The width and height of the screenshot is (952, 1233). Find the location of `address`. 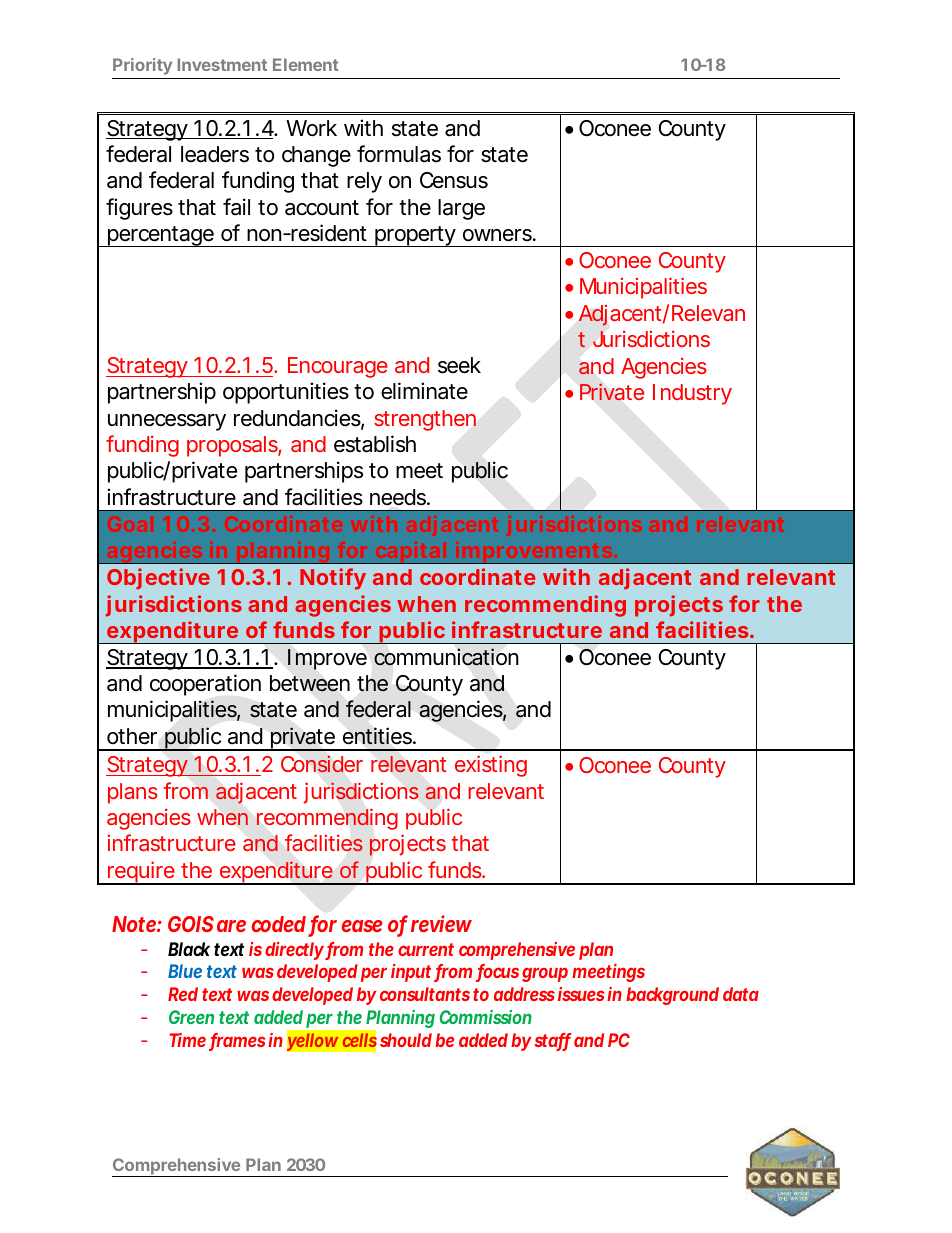

address is located at coordinates (524, 994).
